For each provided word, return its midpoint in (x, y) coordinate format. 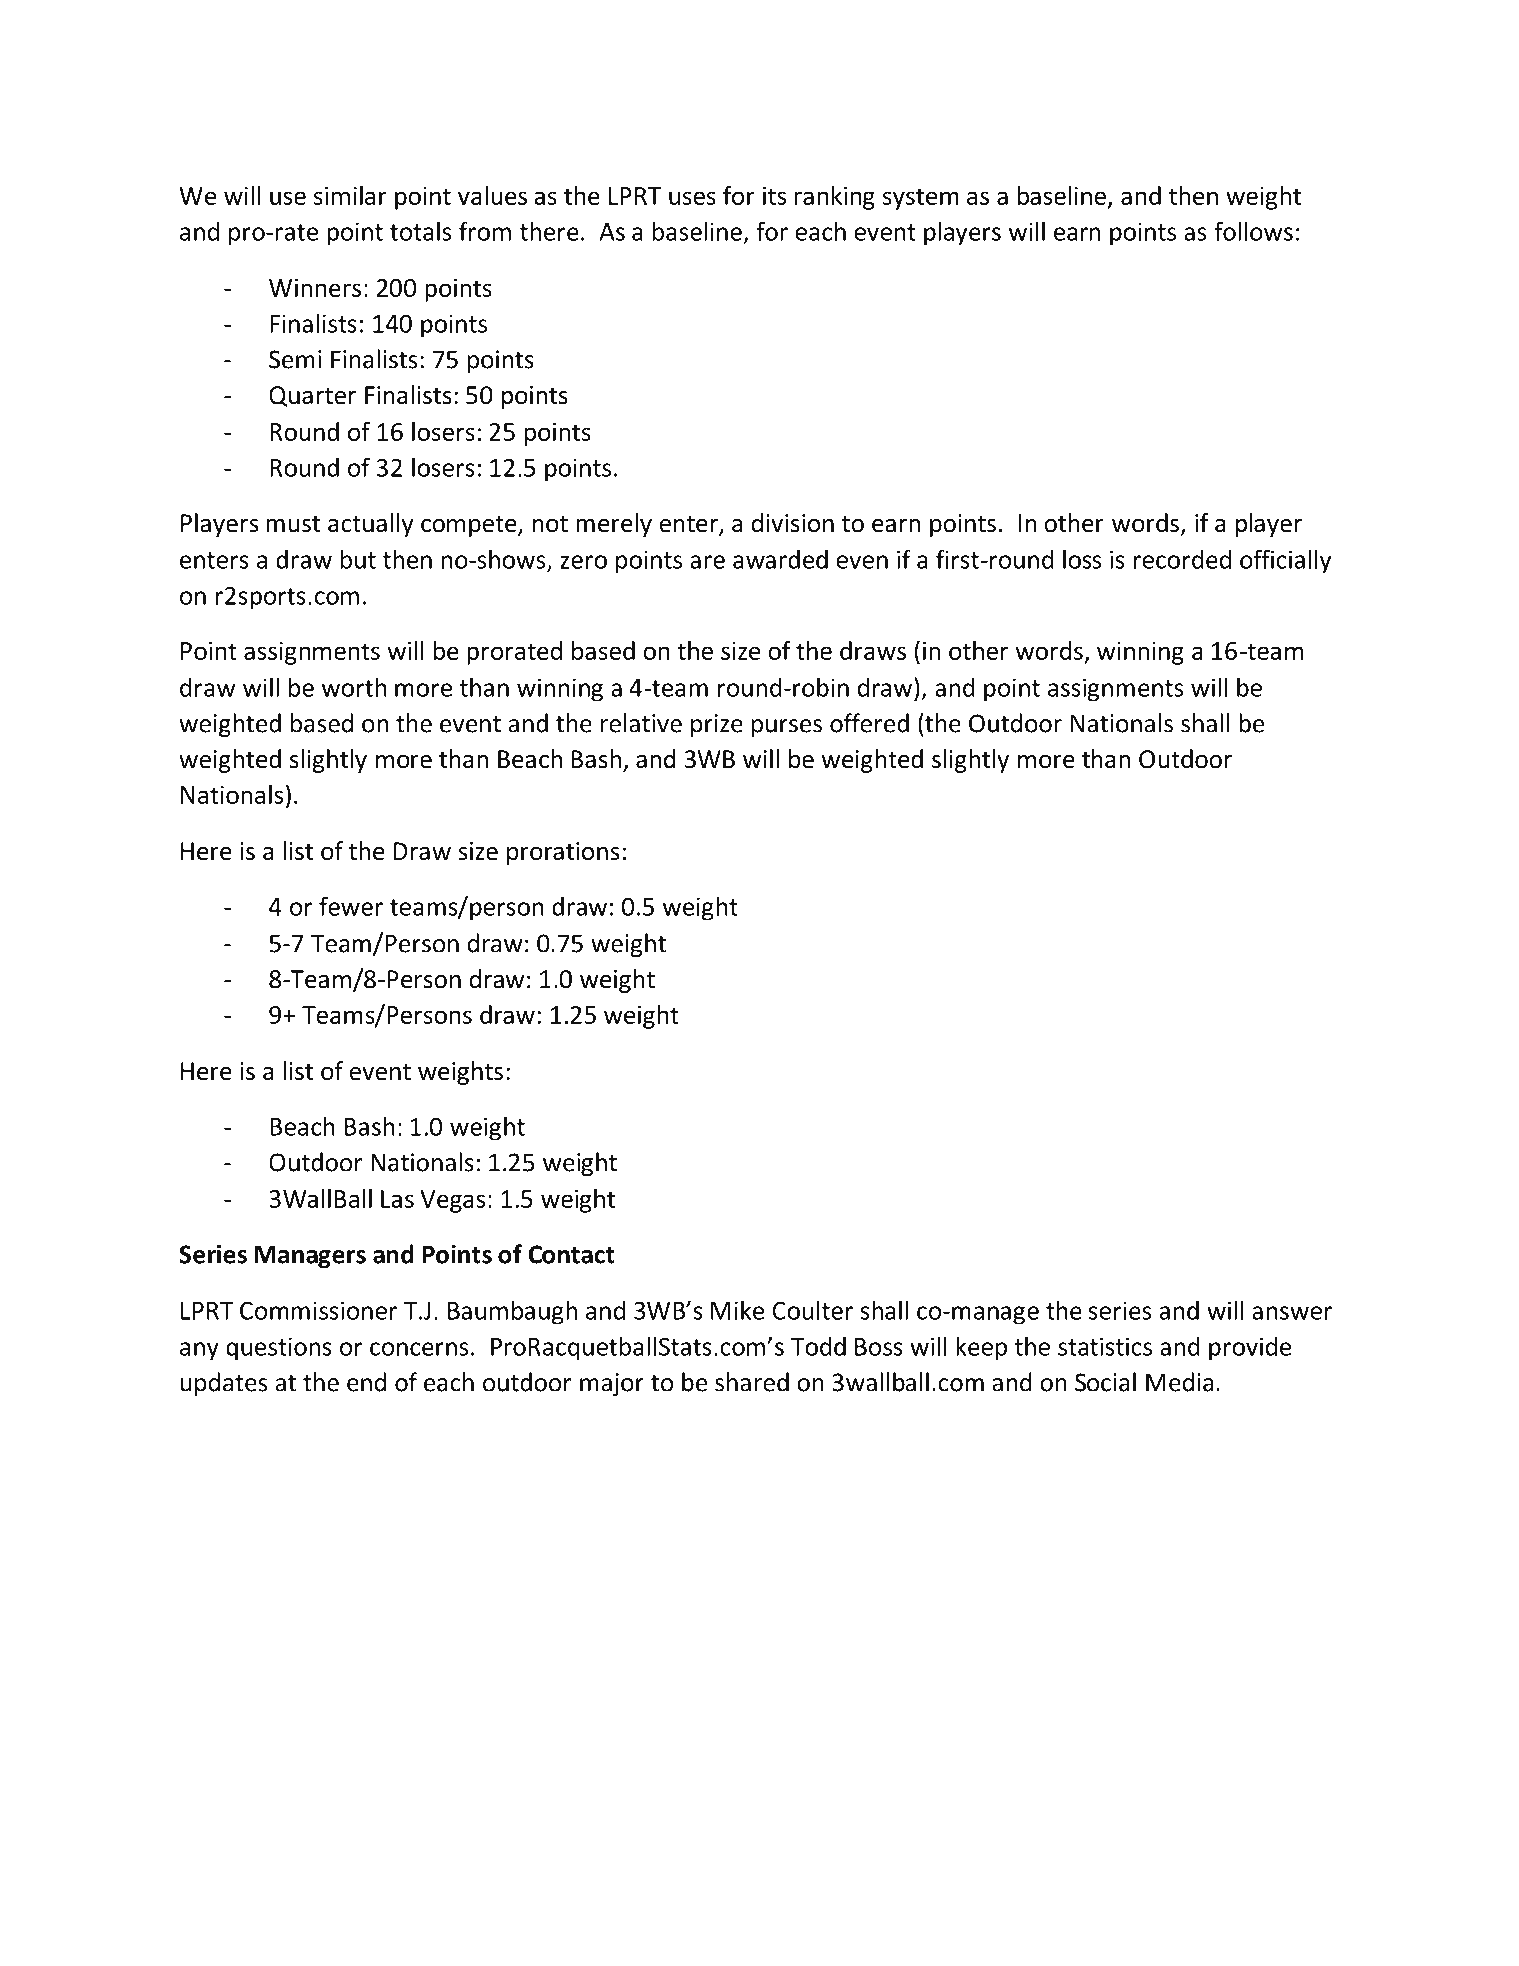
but (358, 559)
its (774, 196)
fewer (351, 906)
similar (350, 195)
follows (1253, 231)
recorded (1182, 559)
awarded (780, 559)
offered (869, 723)
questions (279, 1349)
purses (787, 728)
